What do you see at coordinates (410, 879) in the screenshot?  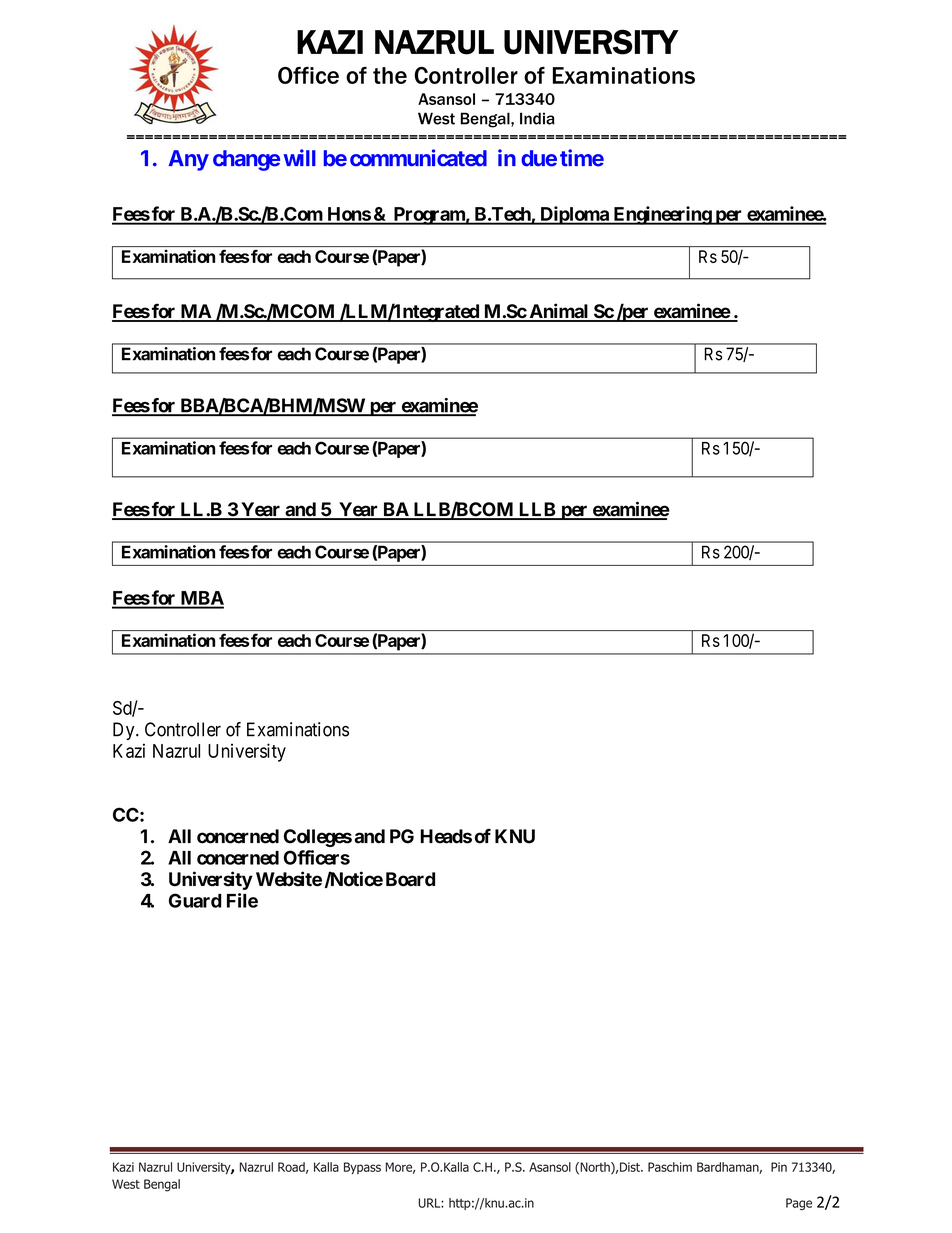 I see `Board` at bounding box center [410, 879].
